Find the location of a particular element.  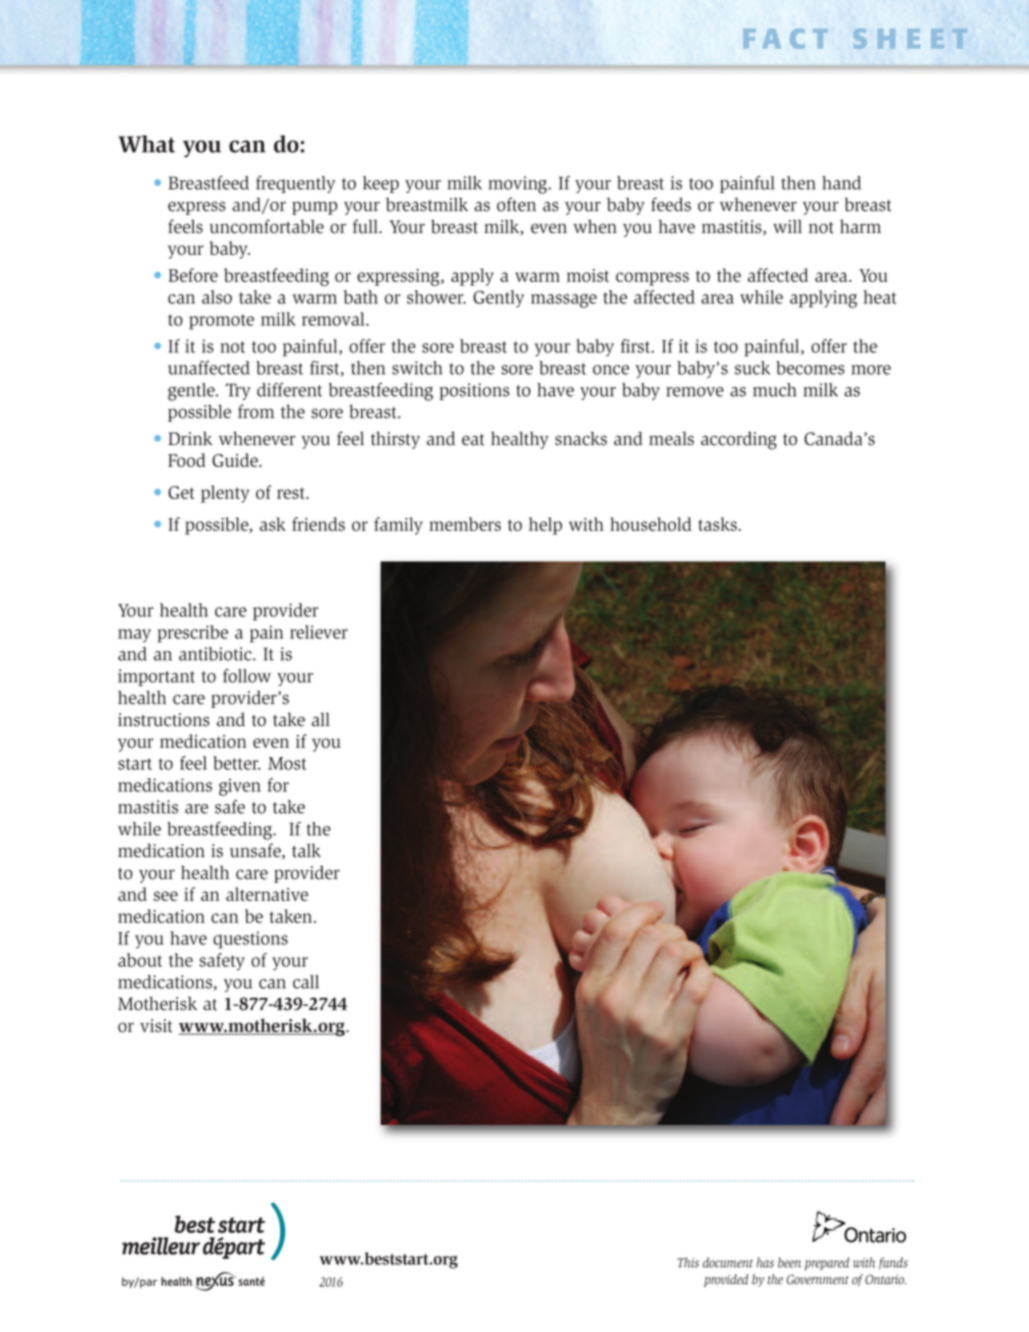

alternative is located at coordinates (267, 894).
